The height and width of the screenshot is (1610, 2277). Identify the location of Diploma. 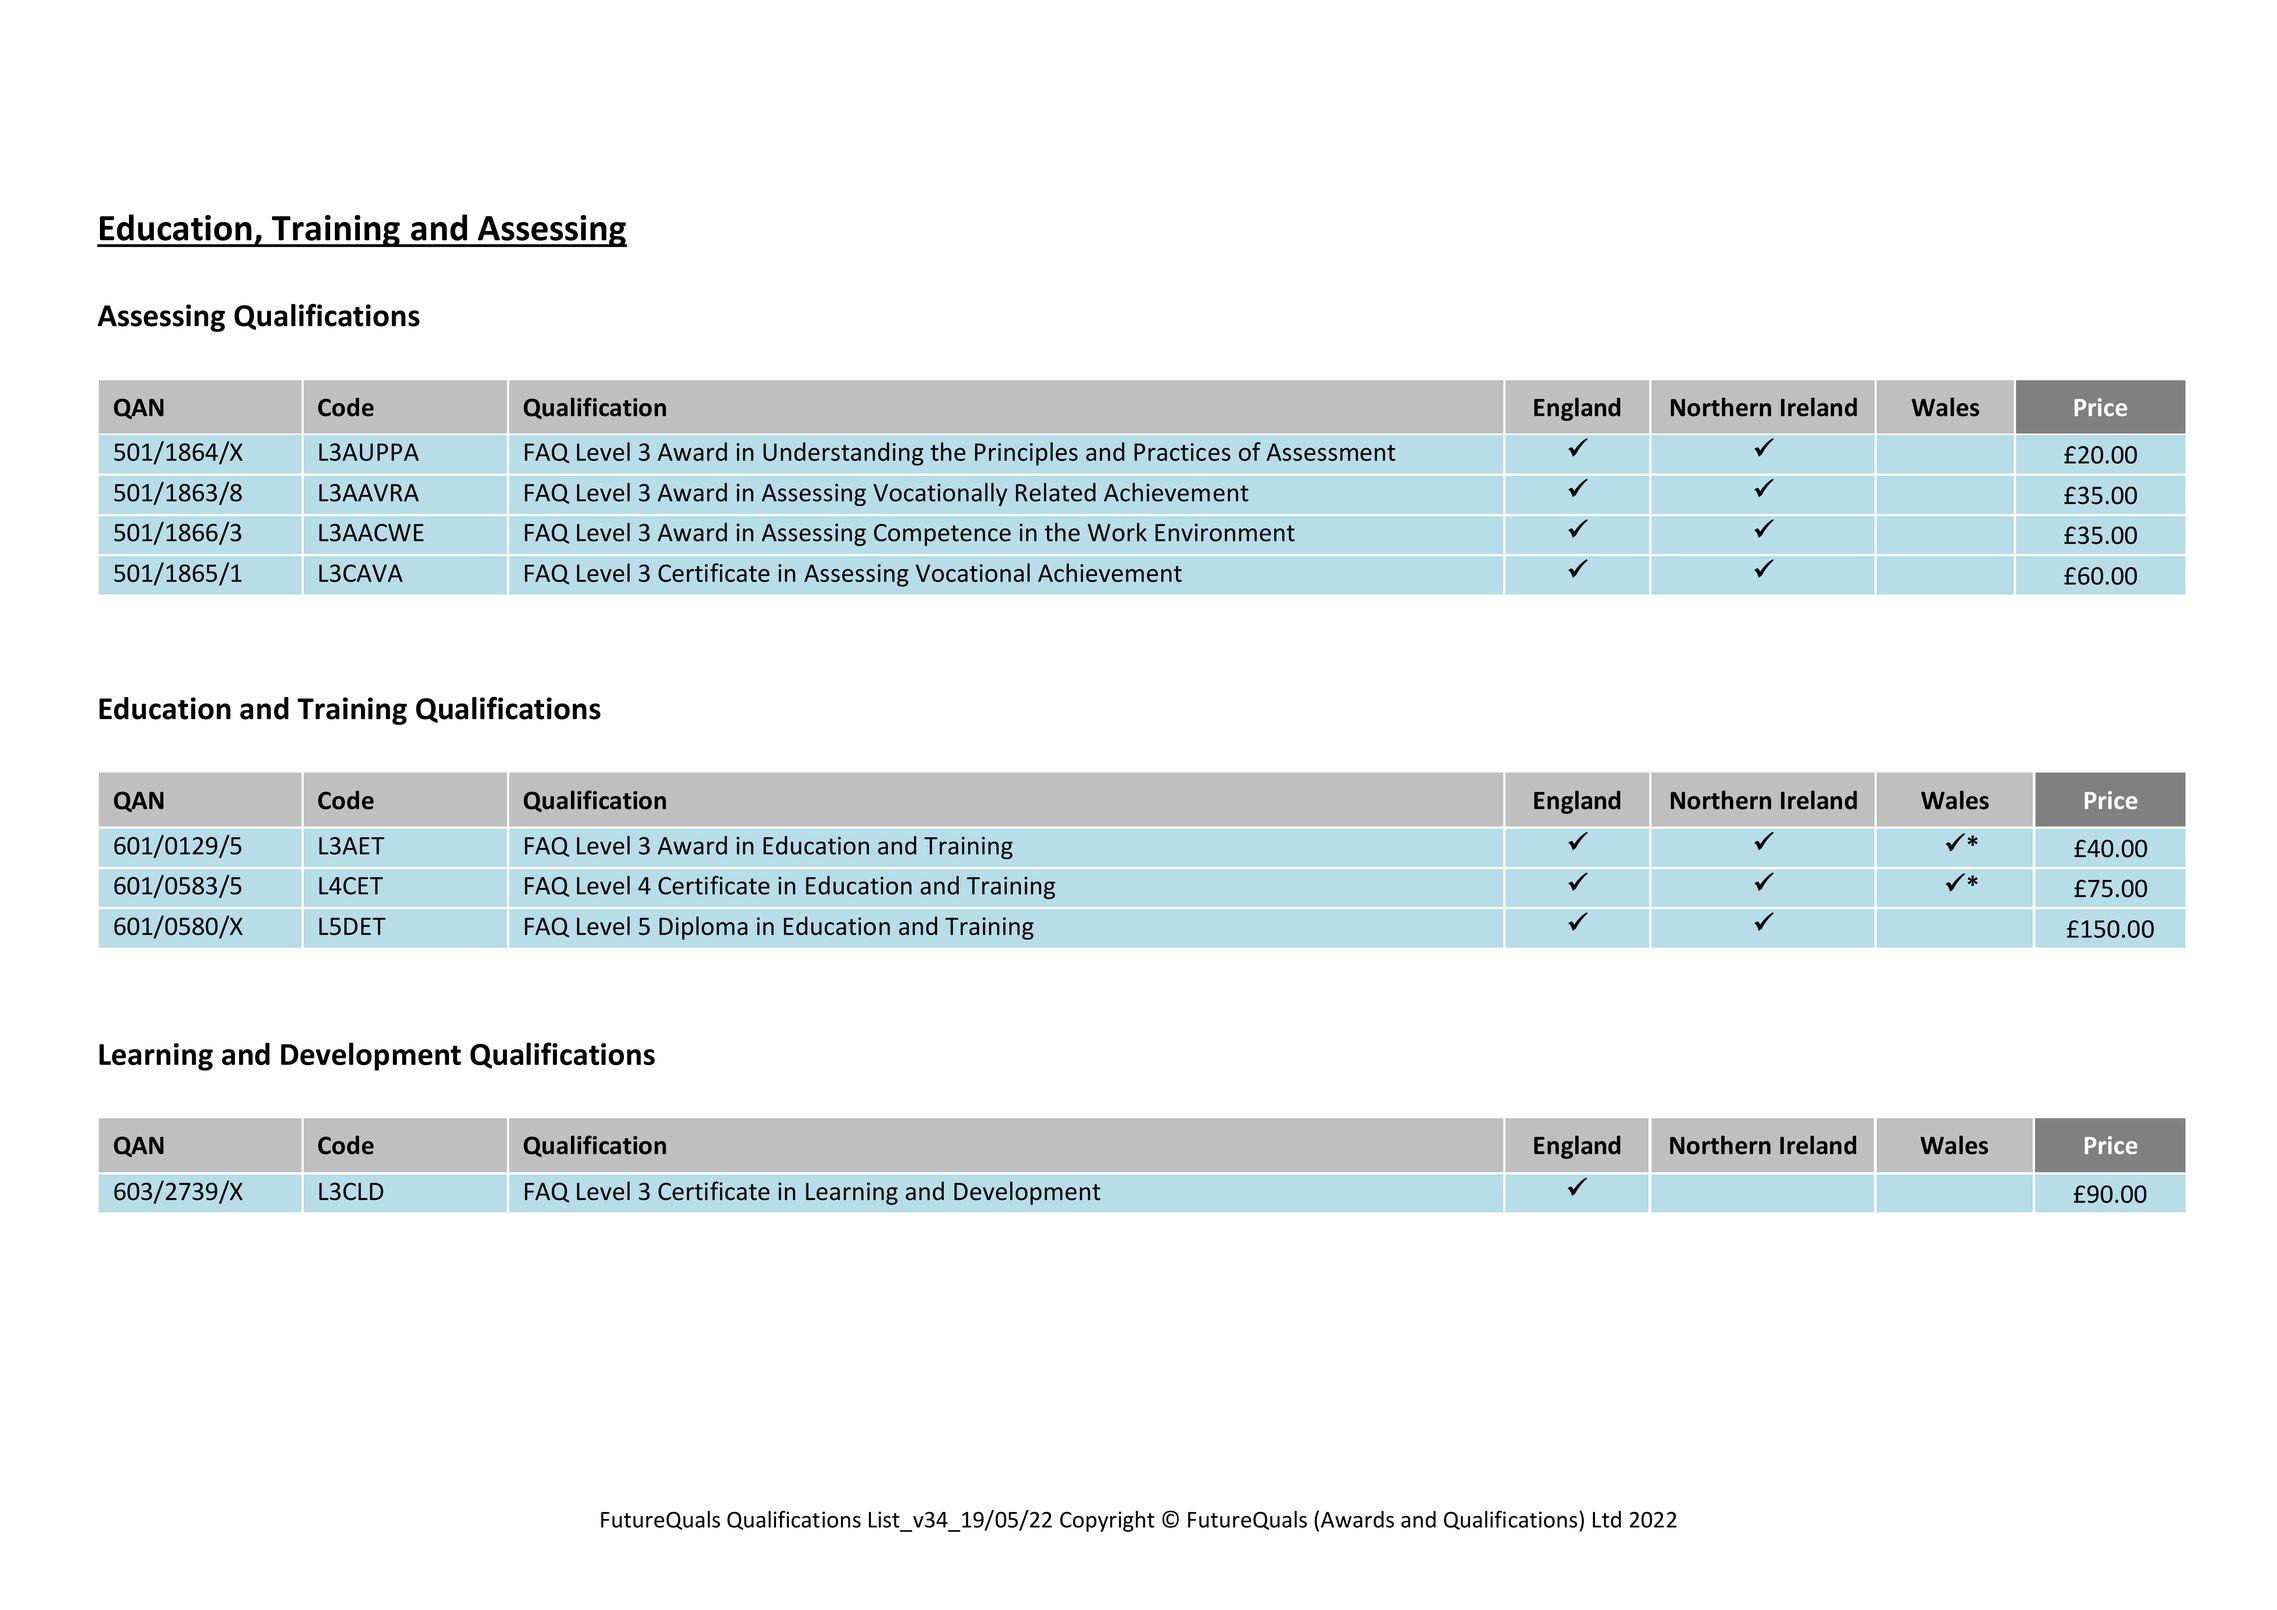
(703, 928).
